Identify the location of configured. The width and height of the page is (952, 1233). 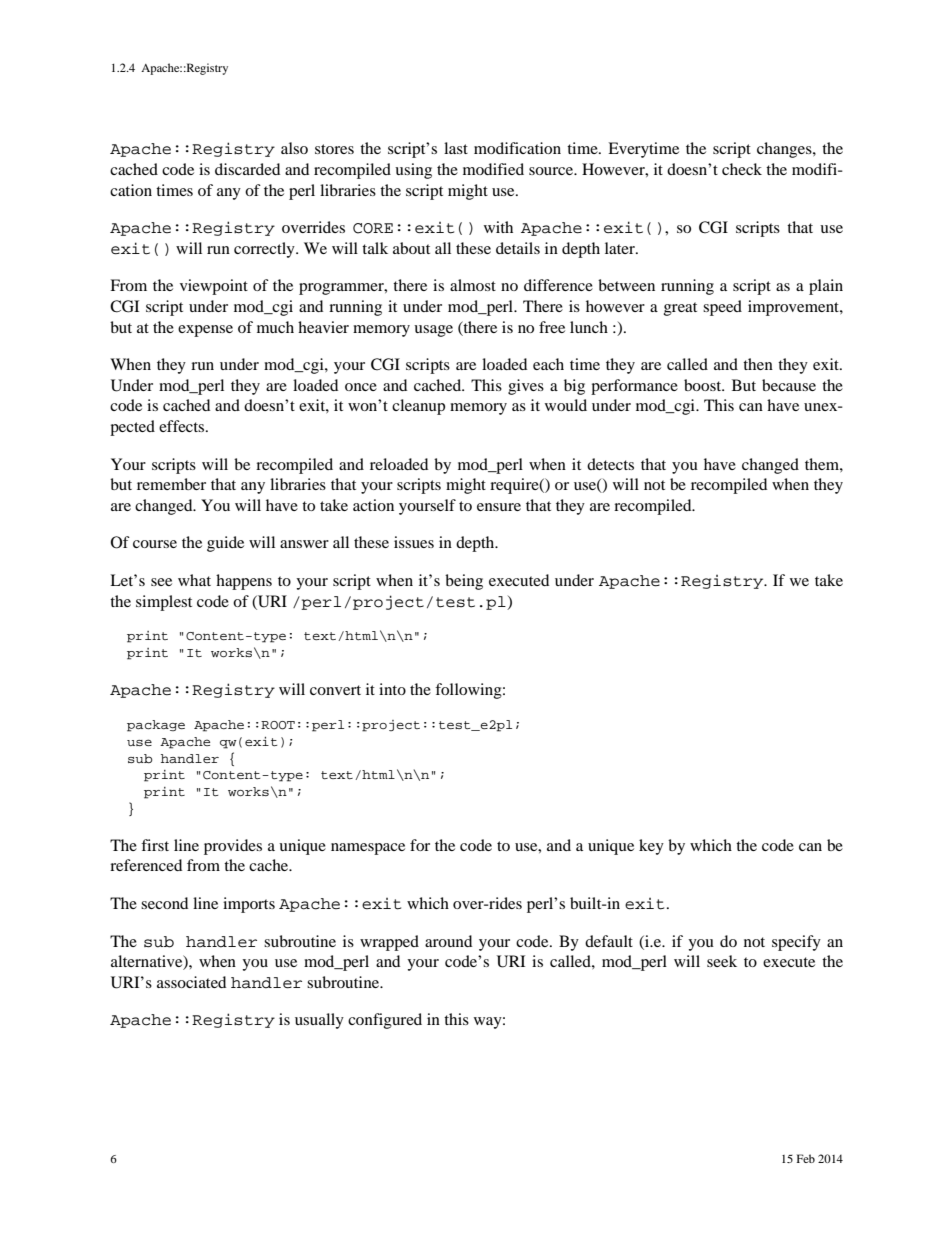
(385, 1021).
